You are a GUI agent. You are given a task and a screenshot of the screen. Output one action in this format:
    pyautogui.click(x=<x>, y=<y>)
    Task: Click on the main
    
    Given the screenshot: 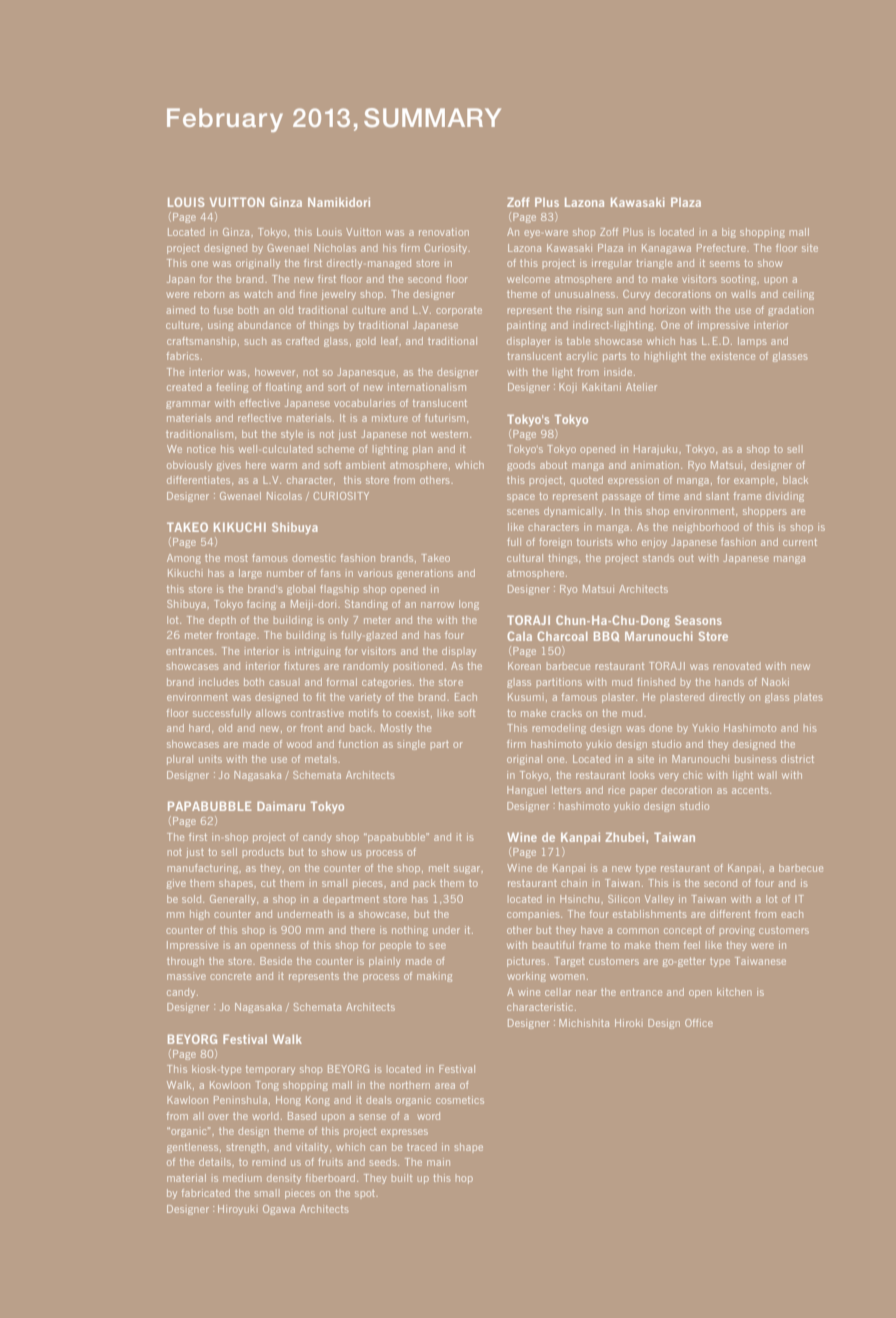 What is the action you would take?
    pyautogui.click(x=438, y=1162)
